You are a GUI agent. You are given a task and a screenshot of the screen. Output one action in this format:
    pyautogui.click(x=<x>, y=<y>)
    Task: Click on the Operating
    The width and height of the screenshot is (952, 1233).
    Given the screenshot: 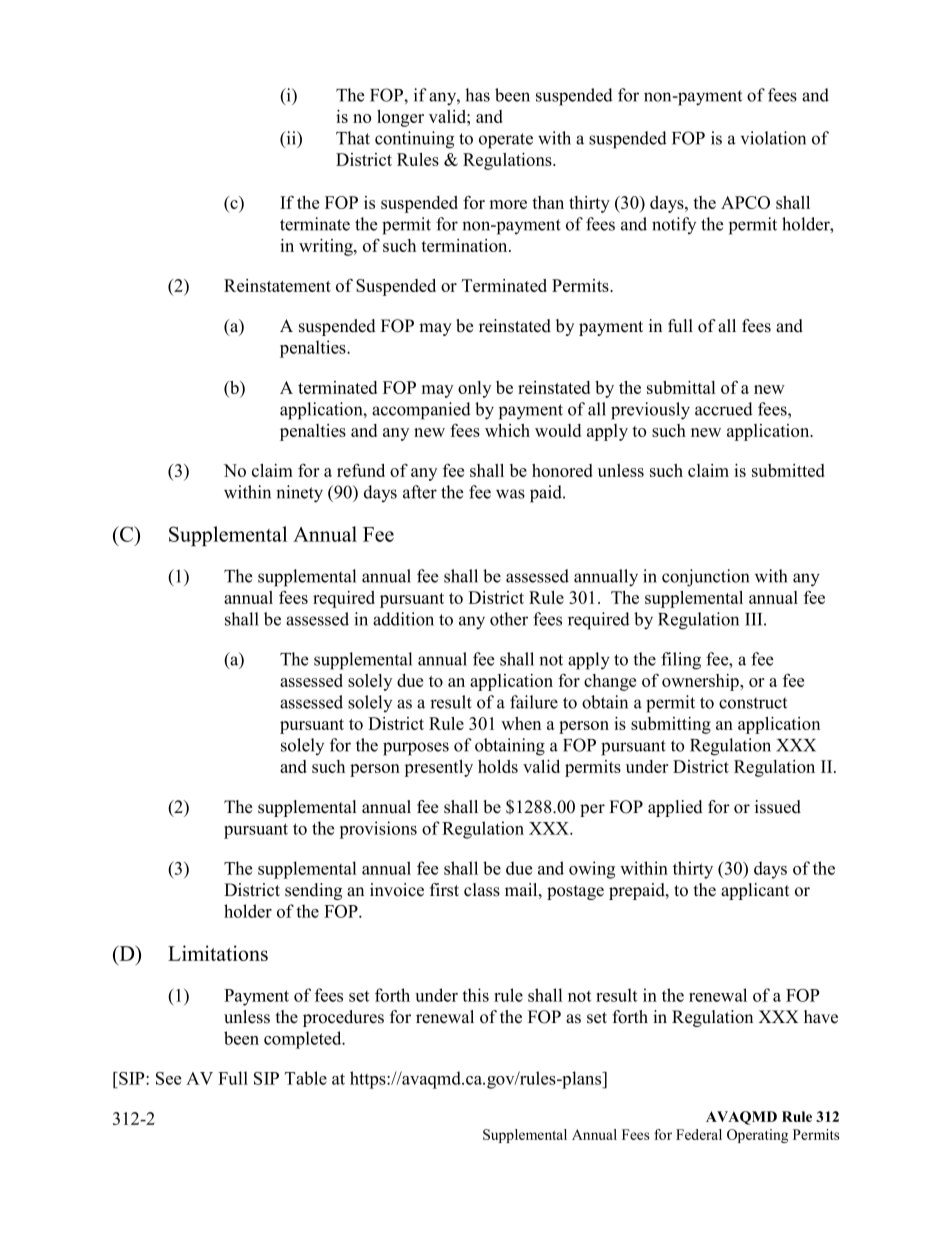 What is the action you would take?
    pyautogui.click(x=757, y=1136)
